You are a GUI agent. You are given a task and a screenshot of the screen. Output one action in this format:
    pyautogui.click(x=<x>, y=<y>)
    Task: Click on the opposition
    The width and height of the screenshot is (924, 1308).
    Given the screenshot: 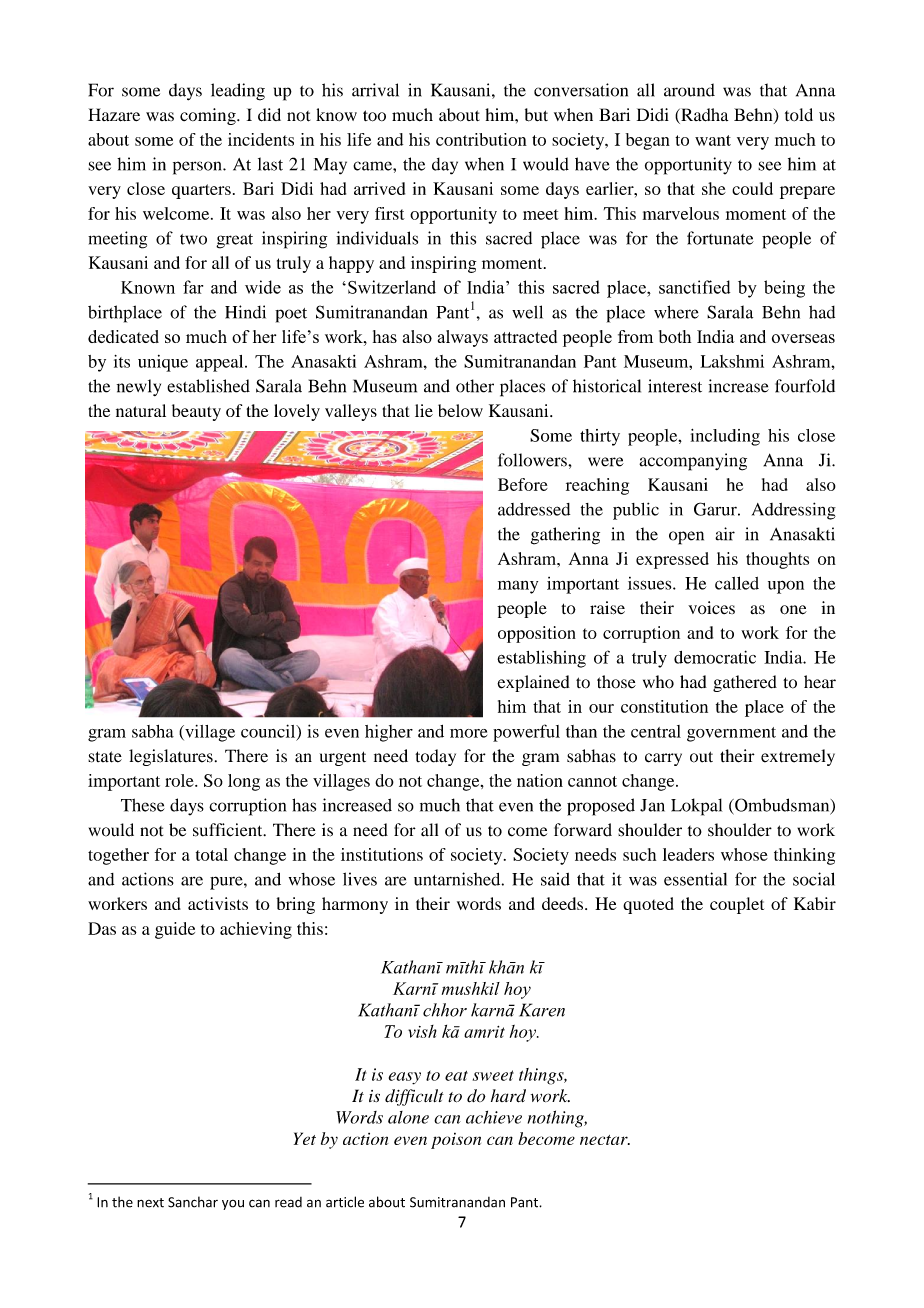 What is the action you would take?
    pyautogui.click(x=537, y=634)
